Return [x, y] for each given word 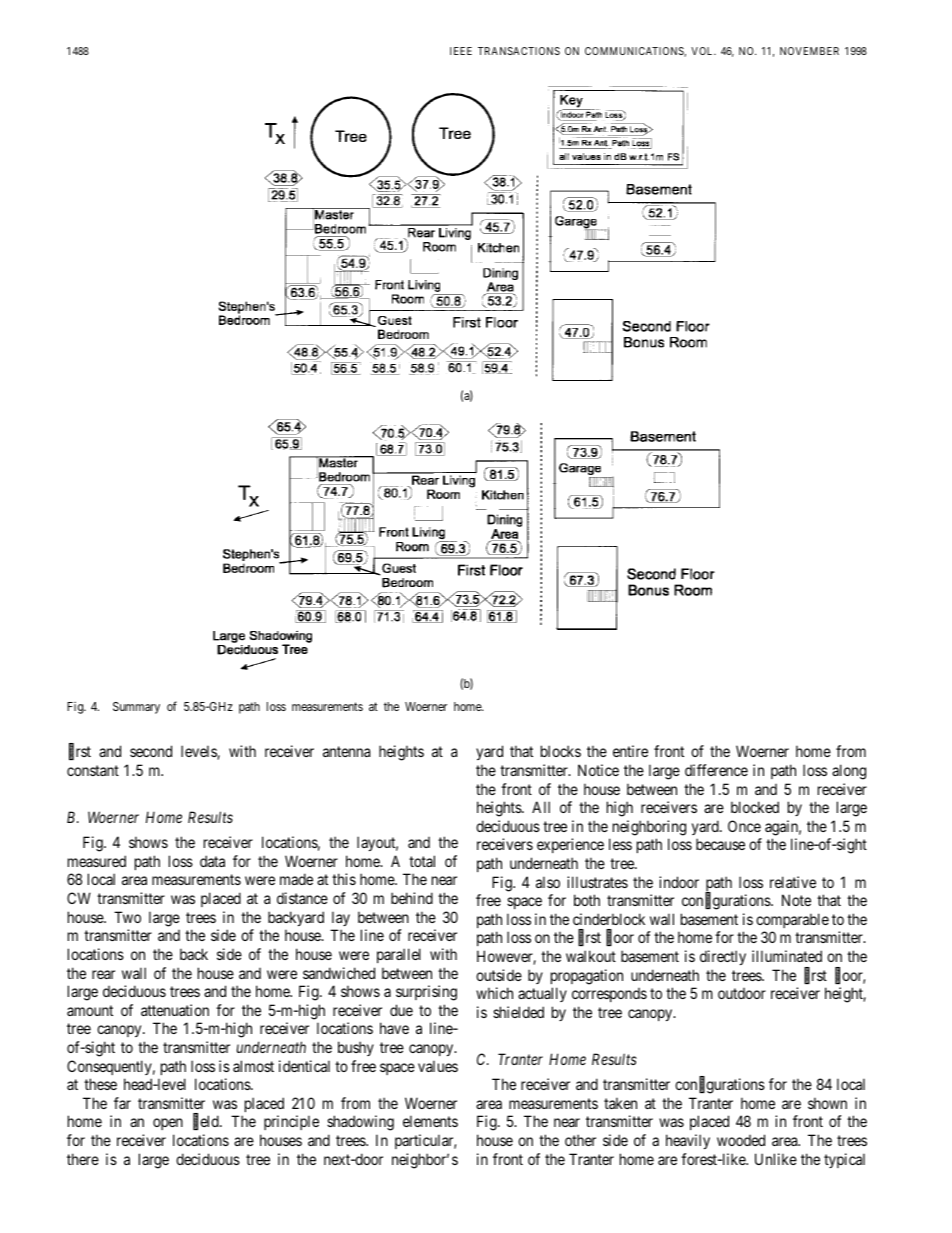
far [122, 1103]
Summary [136, 708]
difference [716, 770]
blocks [561, 751]
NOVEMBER [809, 51]
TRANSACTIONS [519, 51]
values [438, 1066]
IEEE [461, 51]
